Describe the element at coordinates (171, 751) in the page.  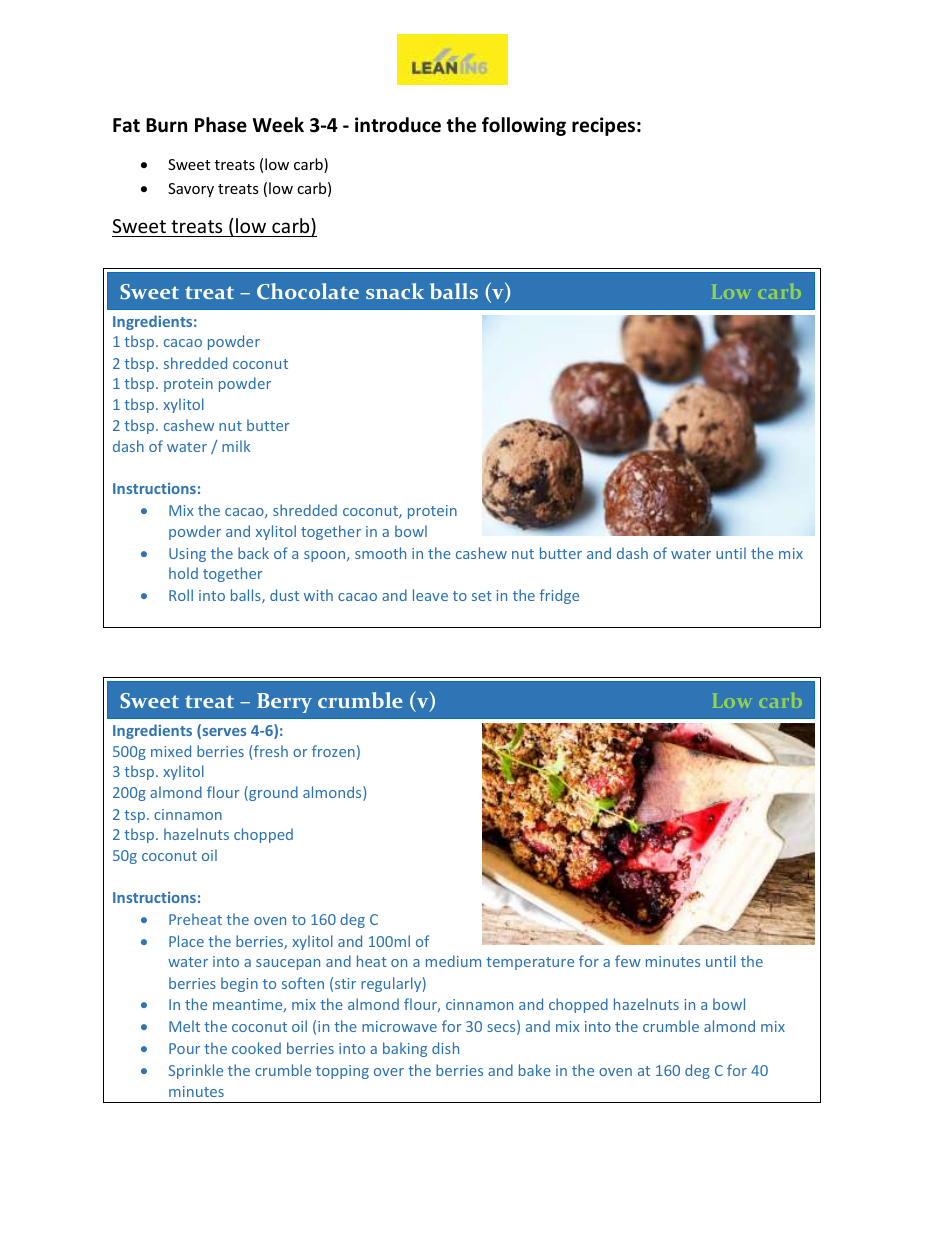
I see `mixed` at that location.
